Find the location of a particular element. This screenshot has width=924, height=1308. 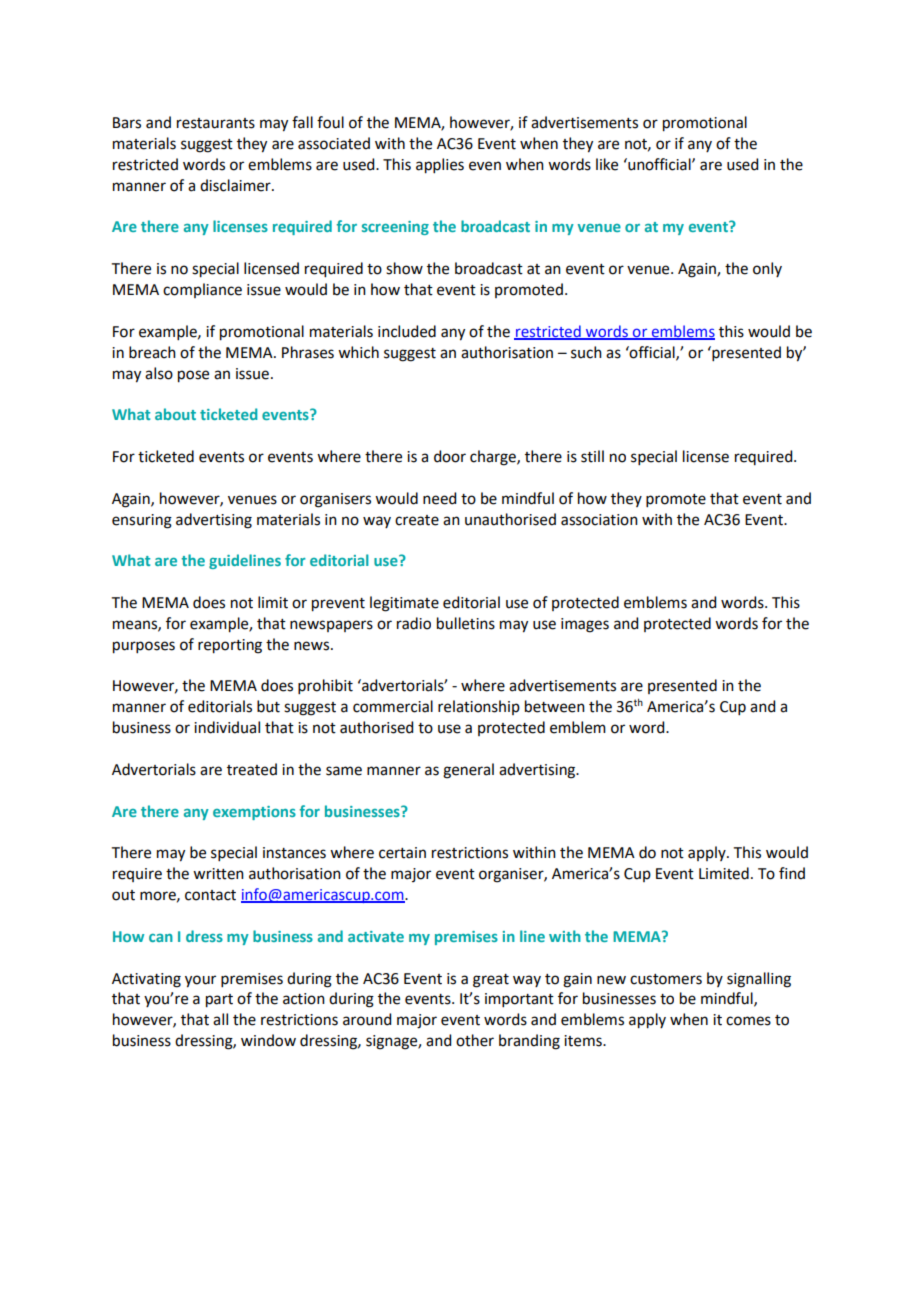

about is located at coordinates (175, 414).
